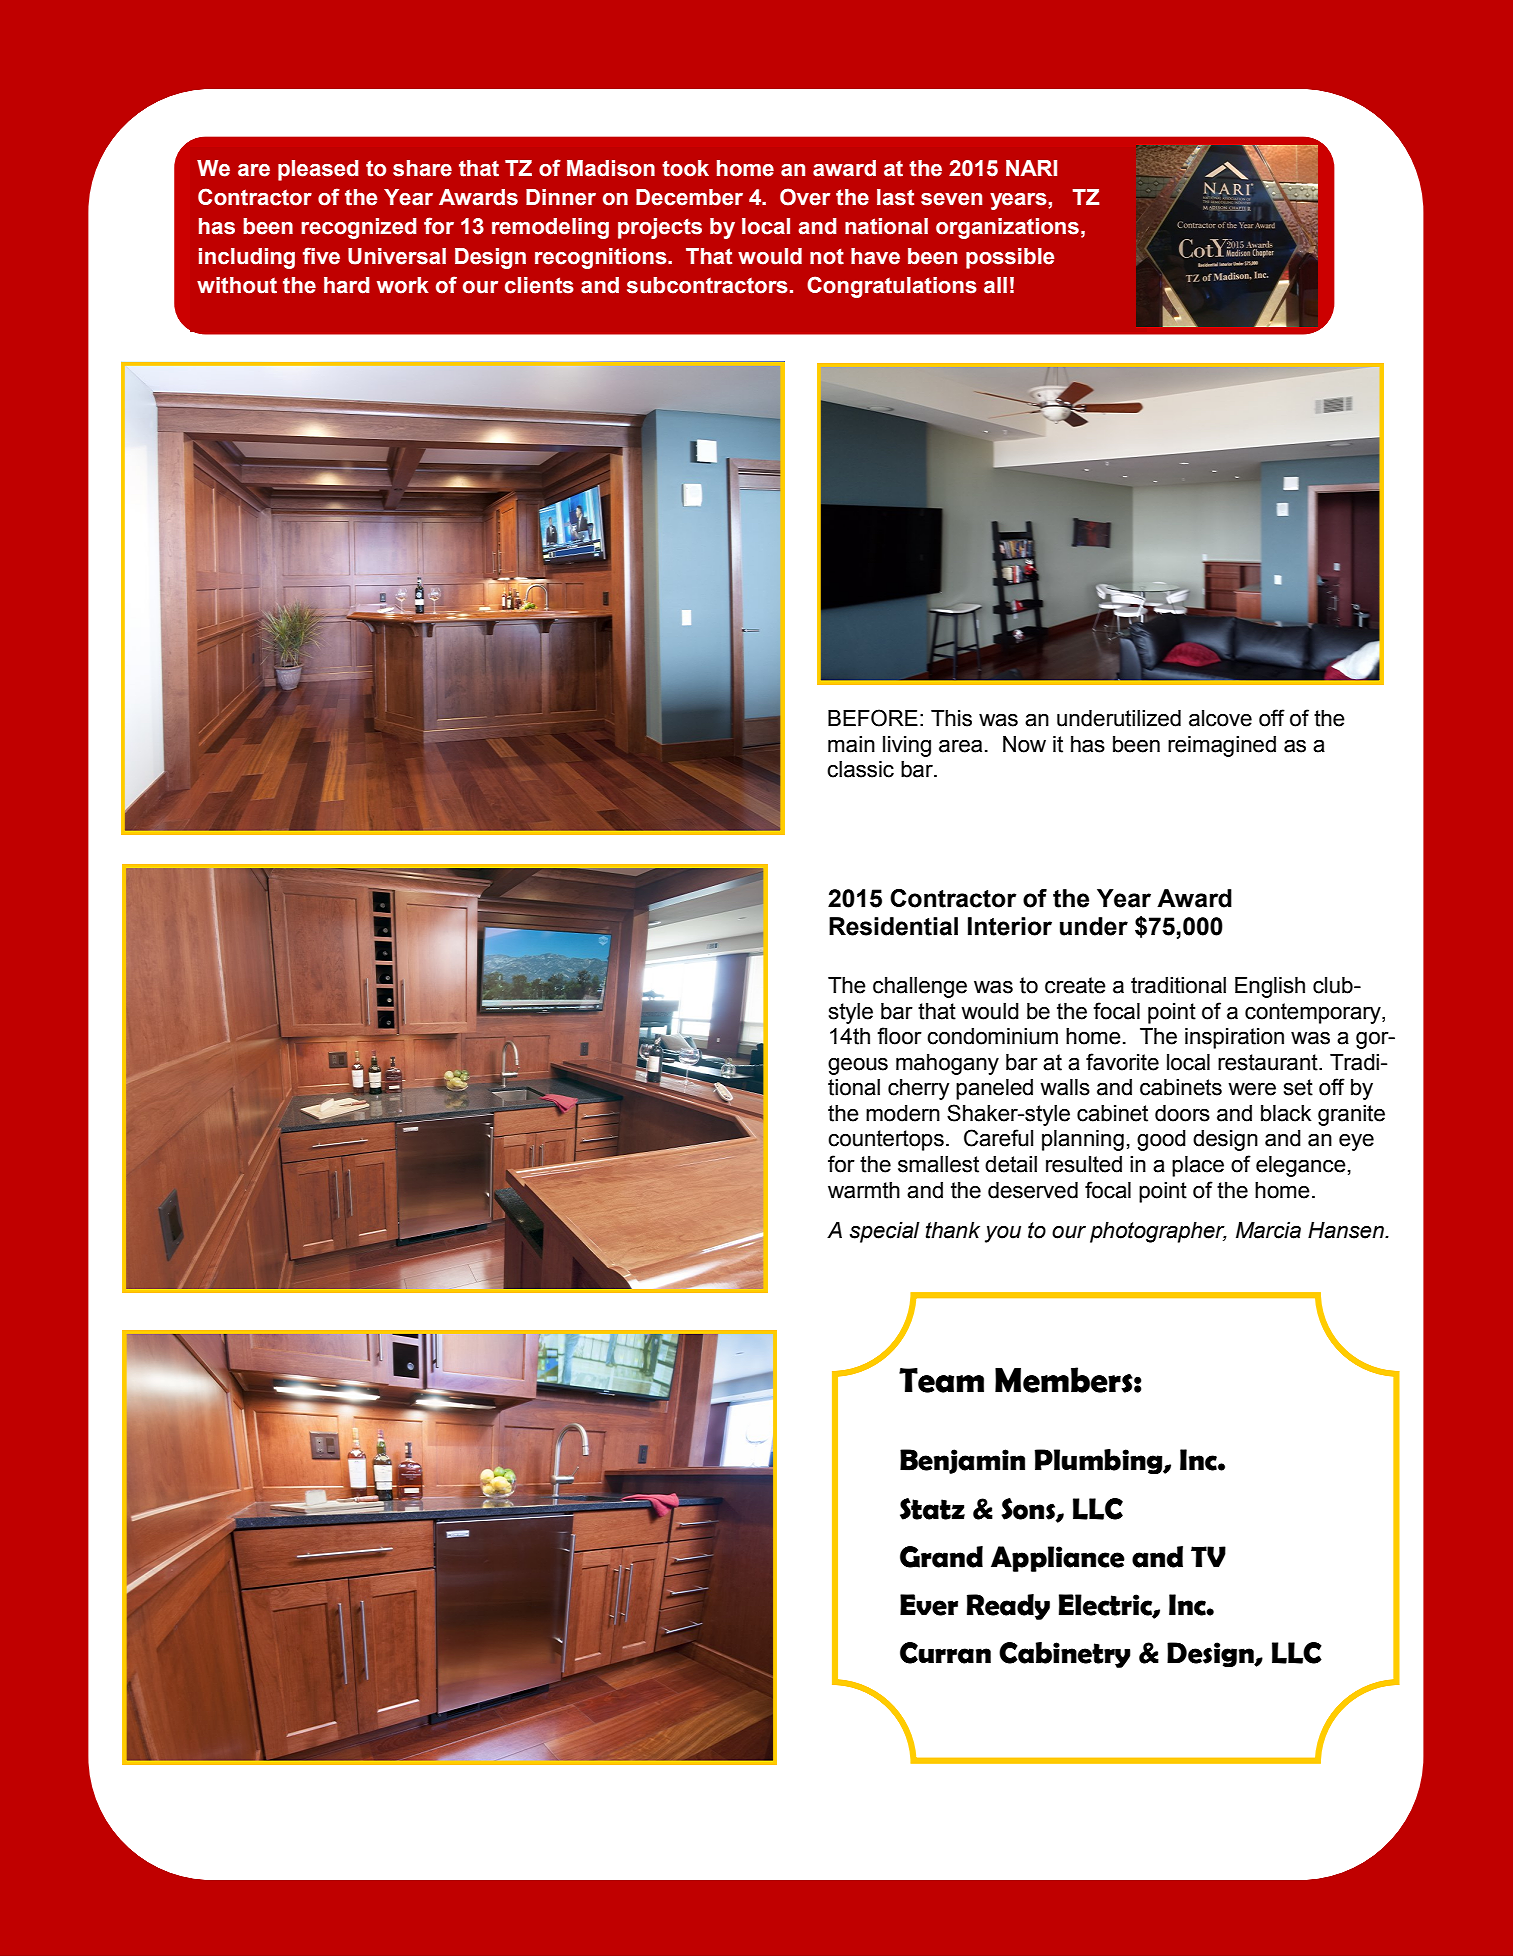  I want to click on challenge, so click(920, 987).
